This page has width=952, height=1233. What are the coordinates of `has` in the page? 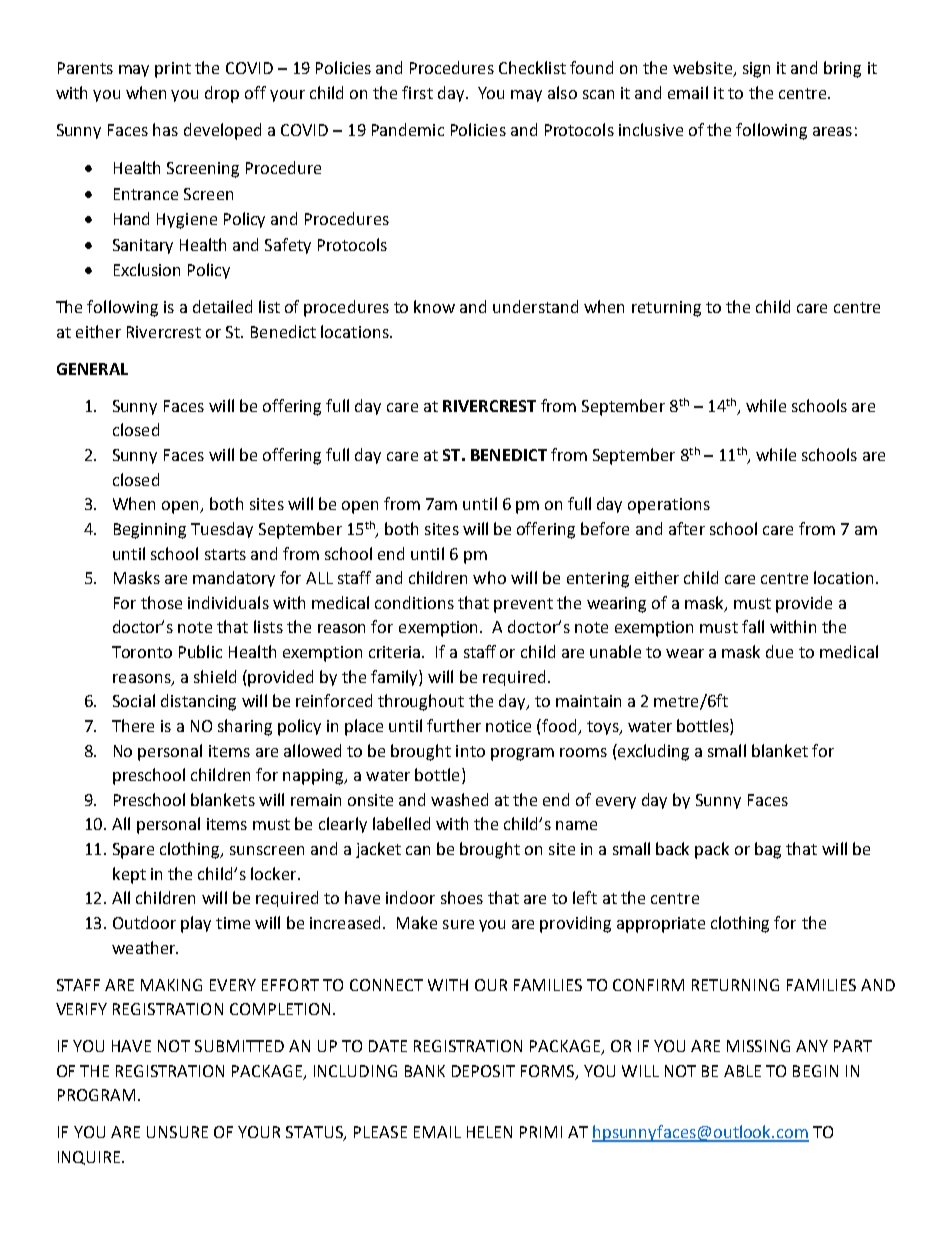 It's located at (165, 129).
